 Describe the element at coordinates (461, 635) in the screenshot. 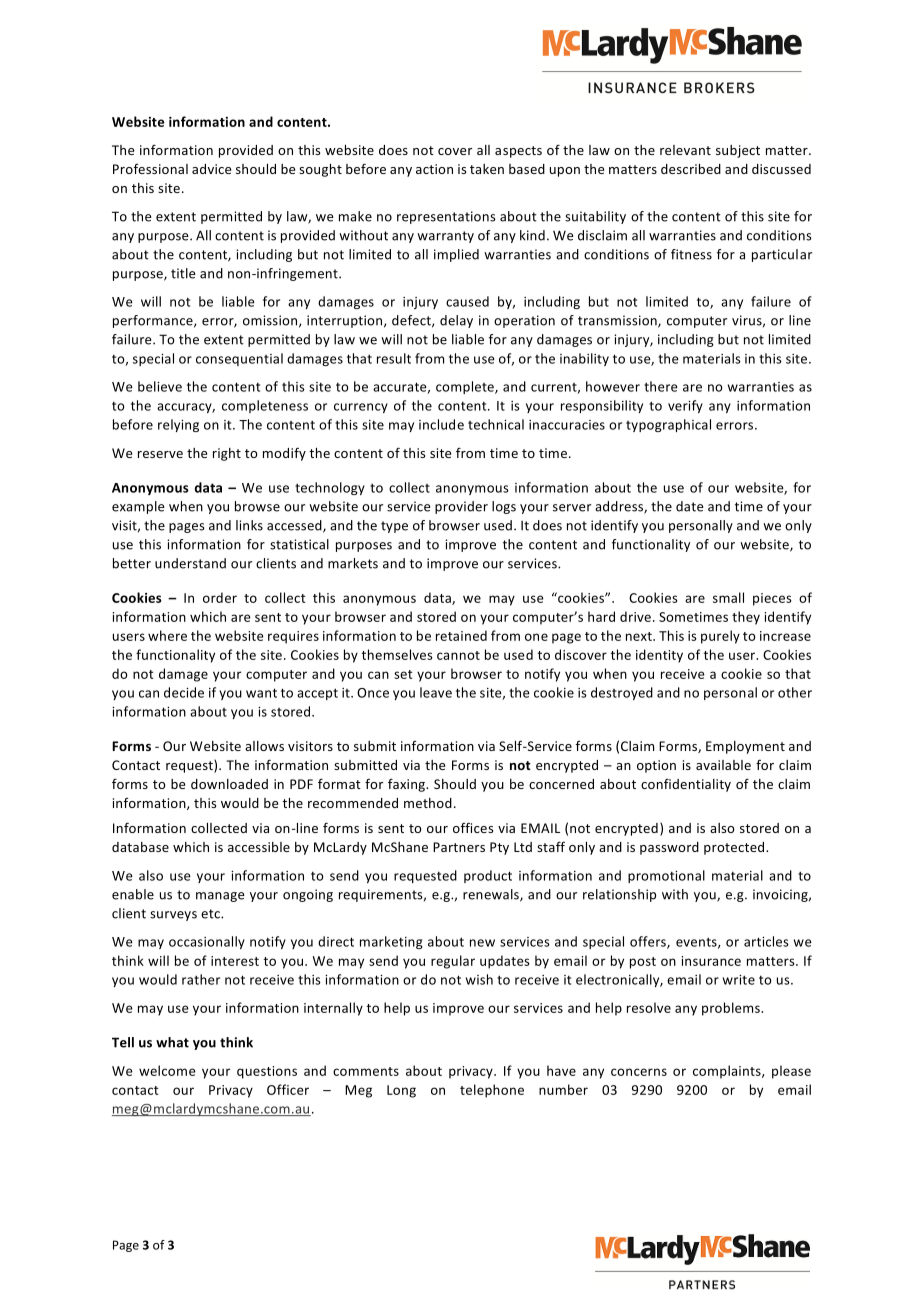

I see `retained` at that location.
